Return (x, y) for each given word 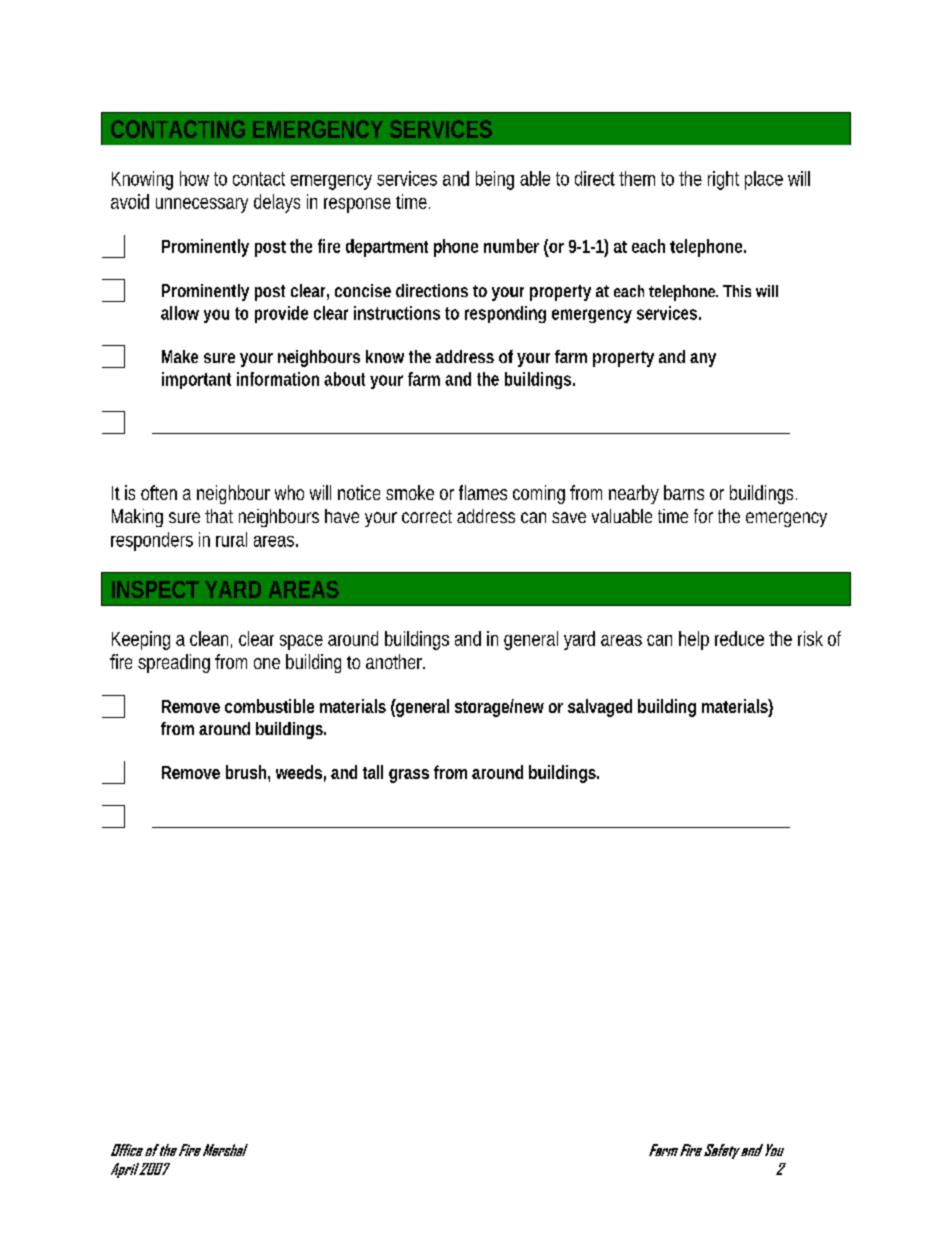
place (764, 180)
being (495, 180)
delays (277, 203)
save (569, 517)
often (159, 492)
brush (248, 773)
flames (483, 492)
